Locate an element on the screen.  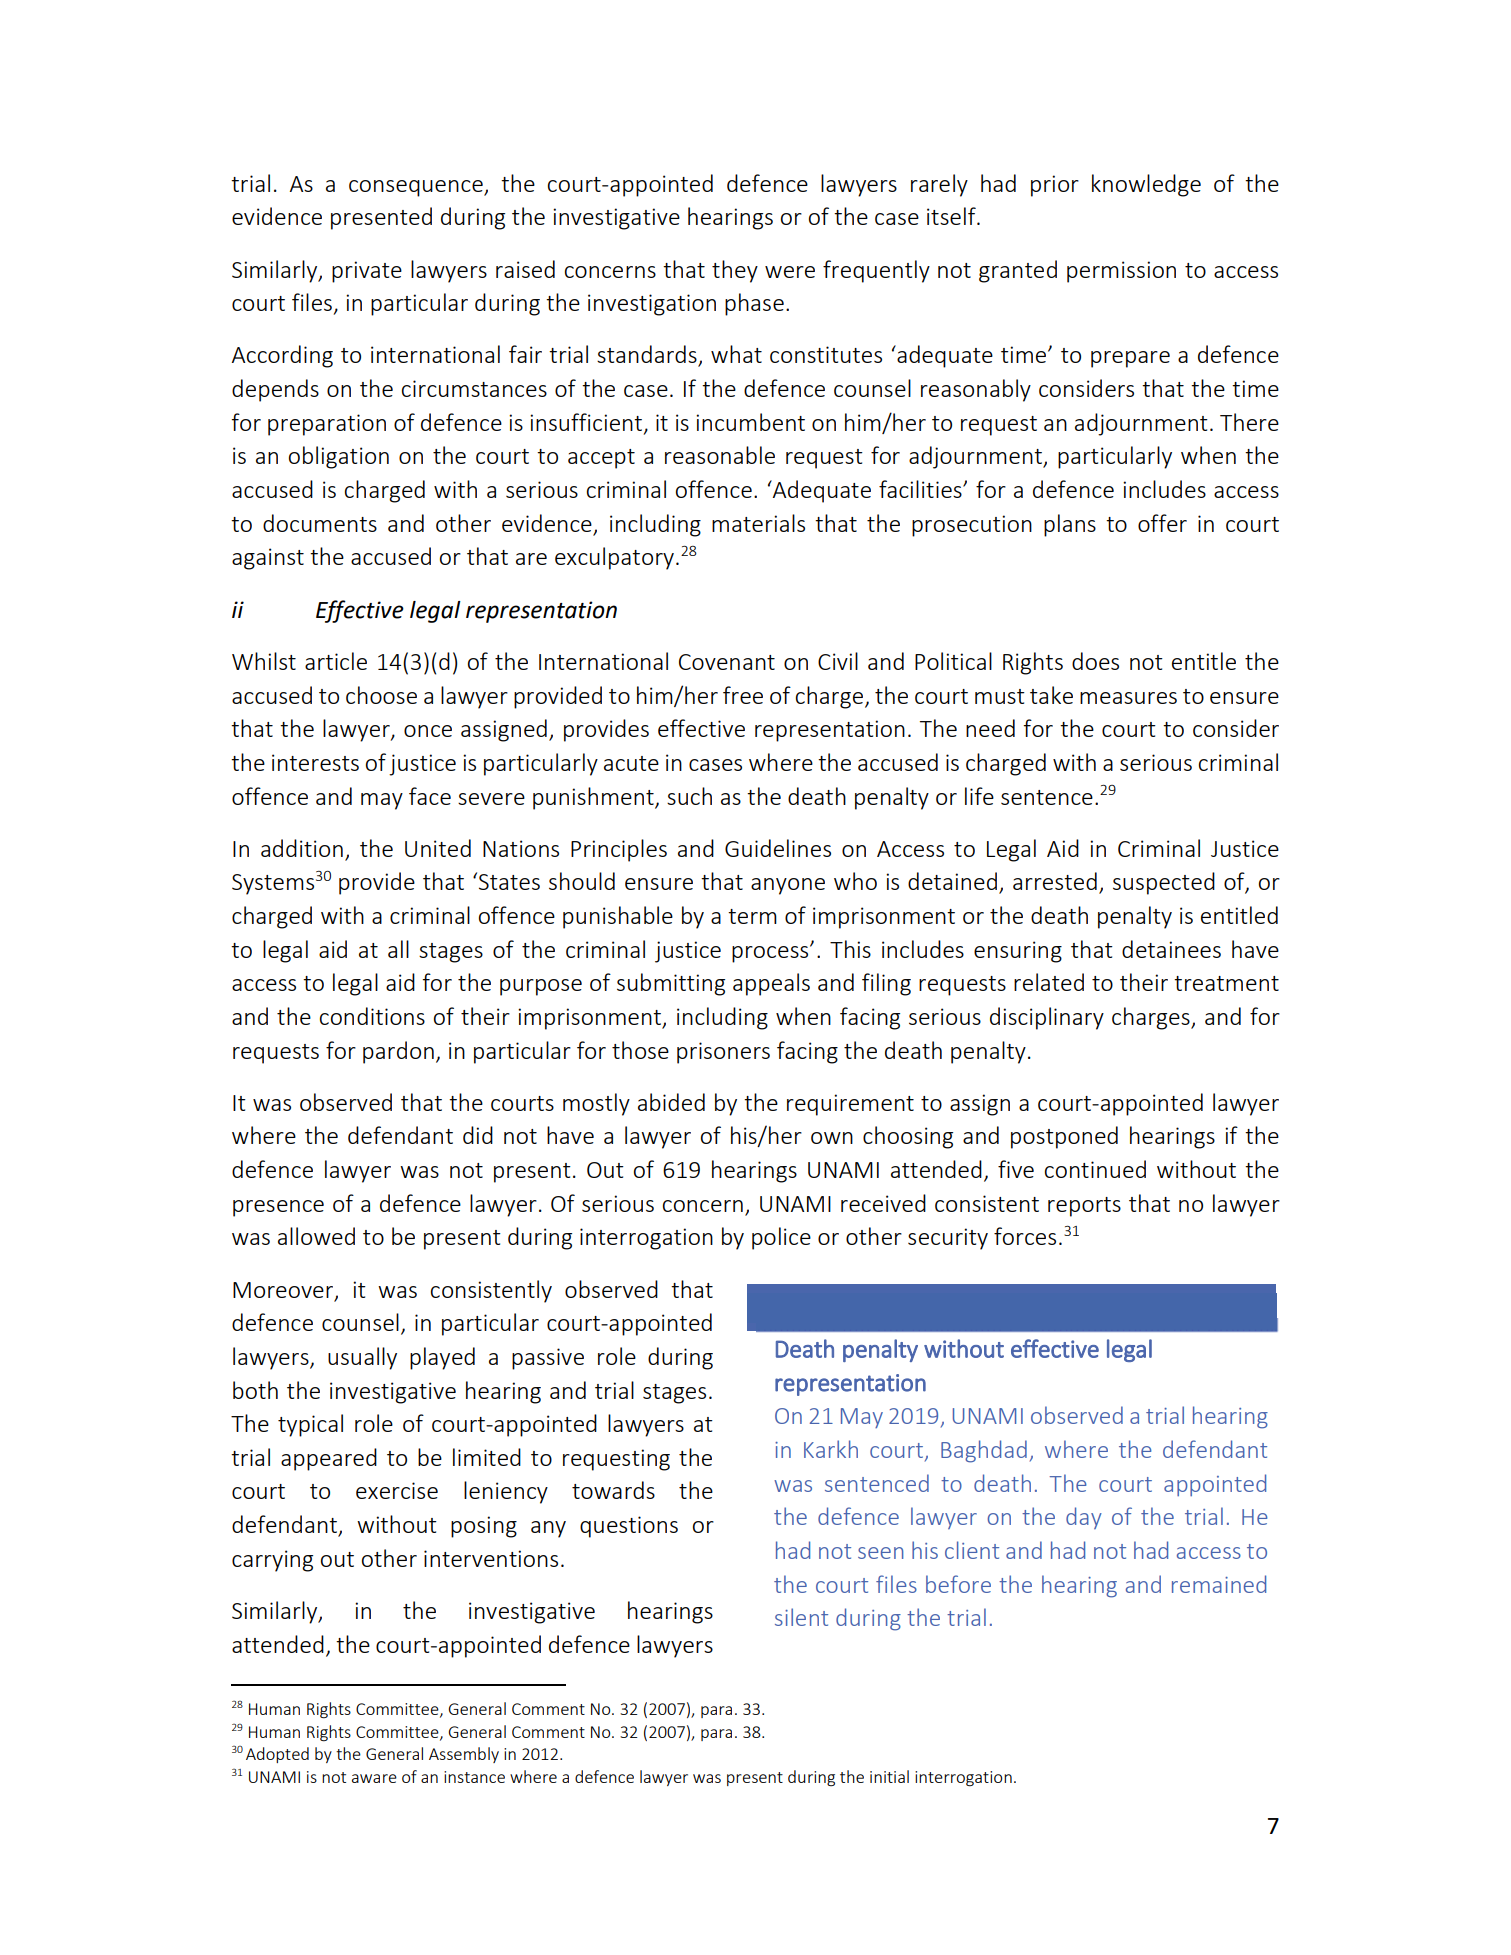
conditions is located at coordinates (372, 1016).
